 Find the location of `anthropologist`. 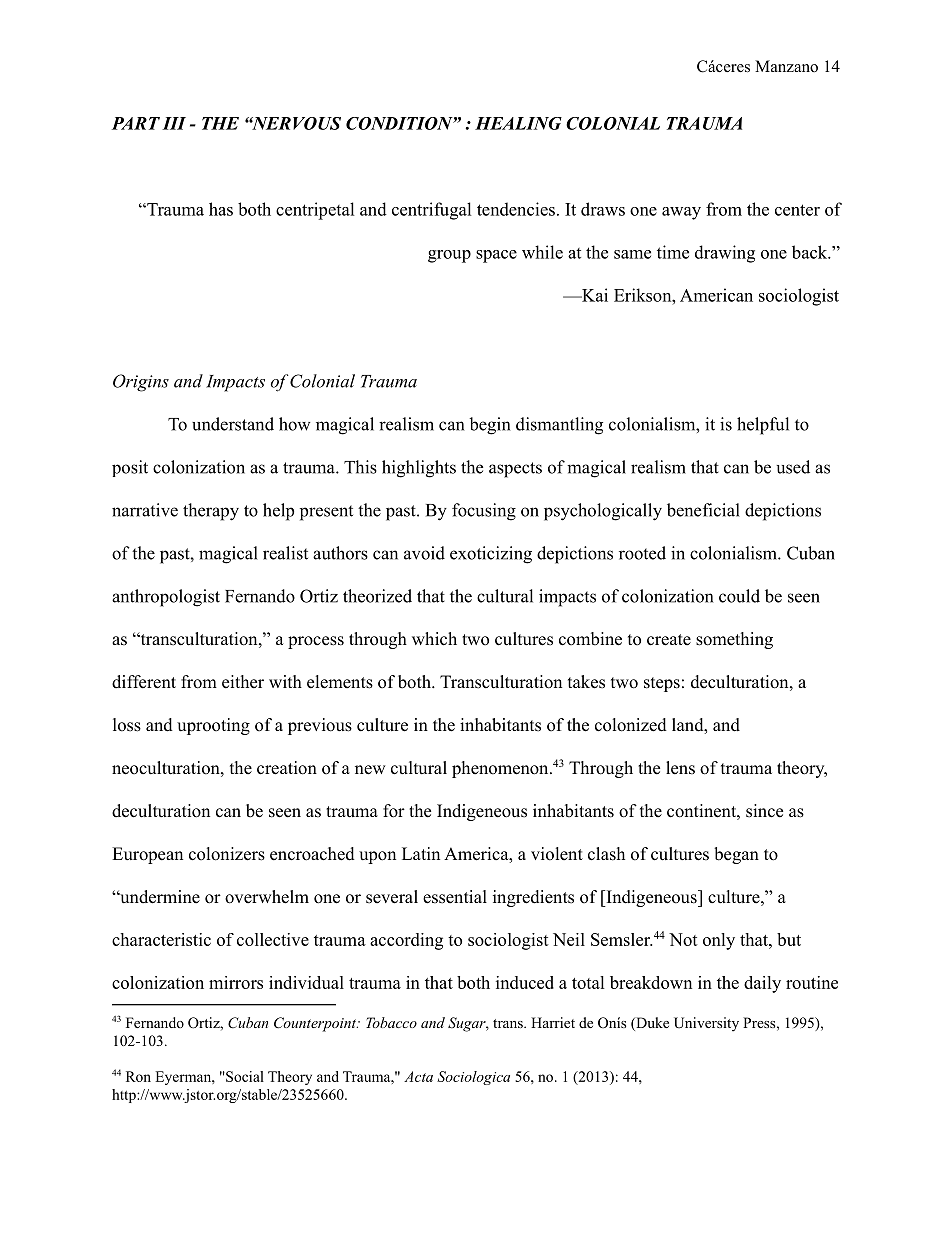

anthropologist is located at coordinates (166, 598).
